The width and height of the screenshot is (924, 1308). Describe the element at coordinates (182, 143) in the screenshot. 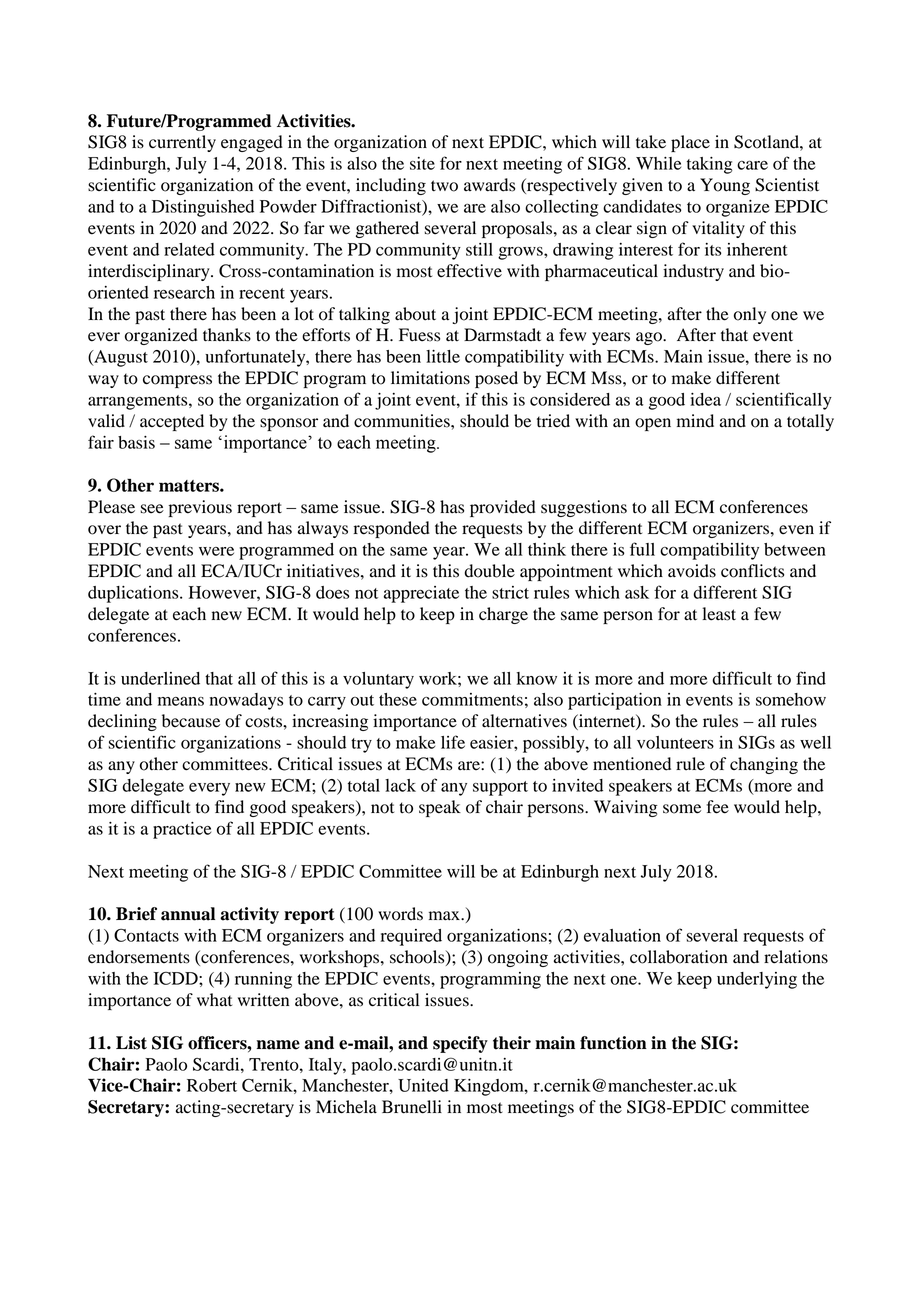

I see `currently` at that location.
